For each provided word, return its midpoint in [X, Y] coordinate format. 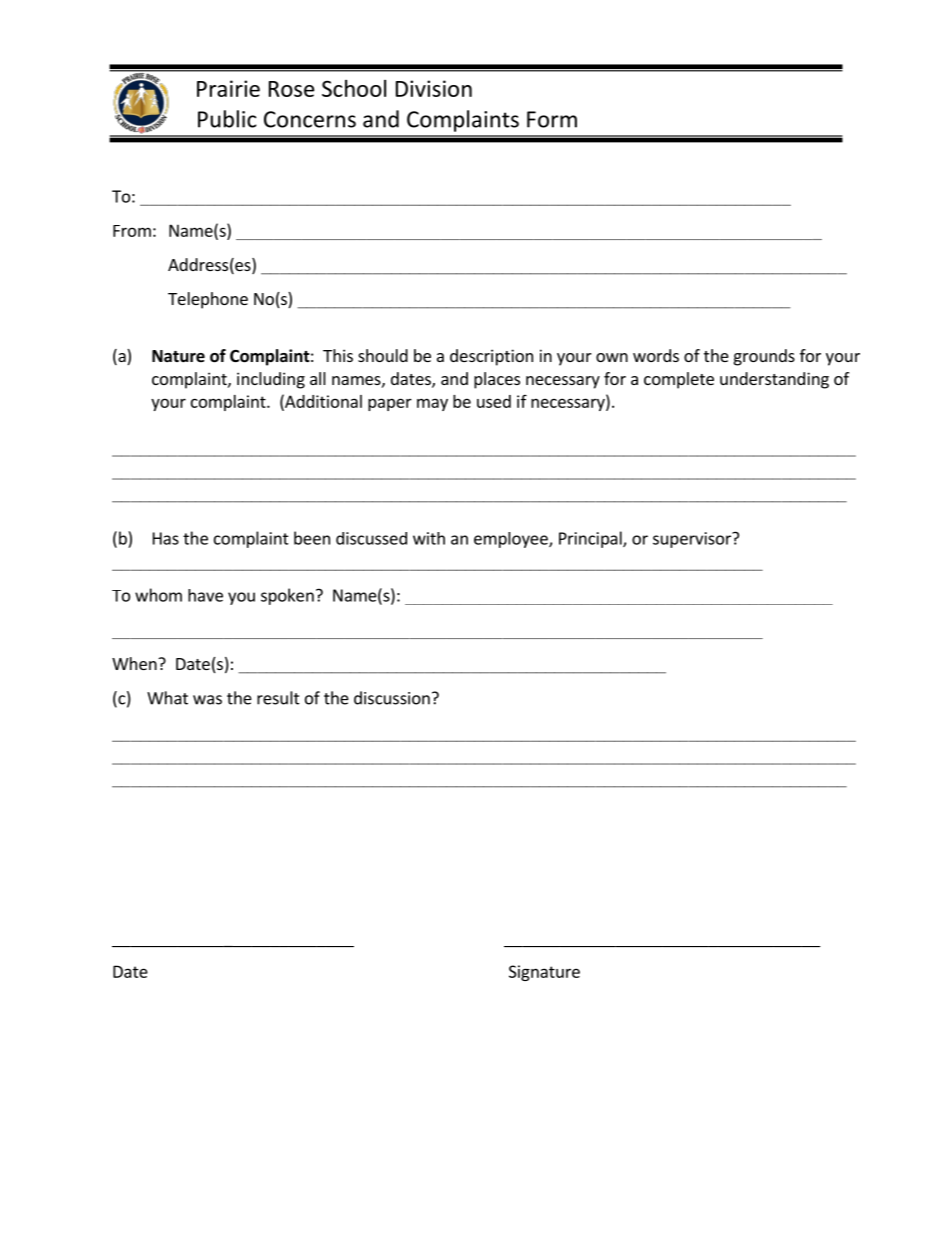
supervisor [693, 540]
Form [552, 119]
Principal [591, 539]
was [207, 700]
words [656, 355]
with [429, 538]
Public [227, 119]
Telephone [208, 300]
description [491, 357]
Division [434, 88]
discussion [392, 698]
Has [166, 538]
